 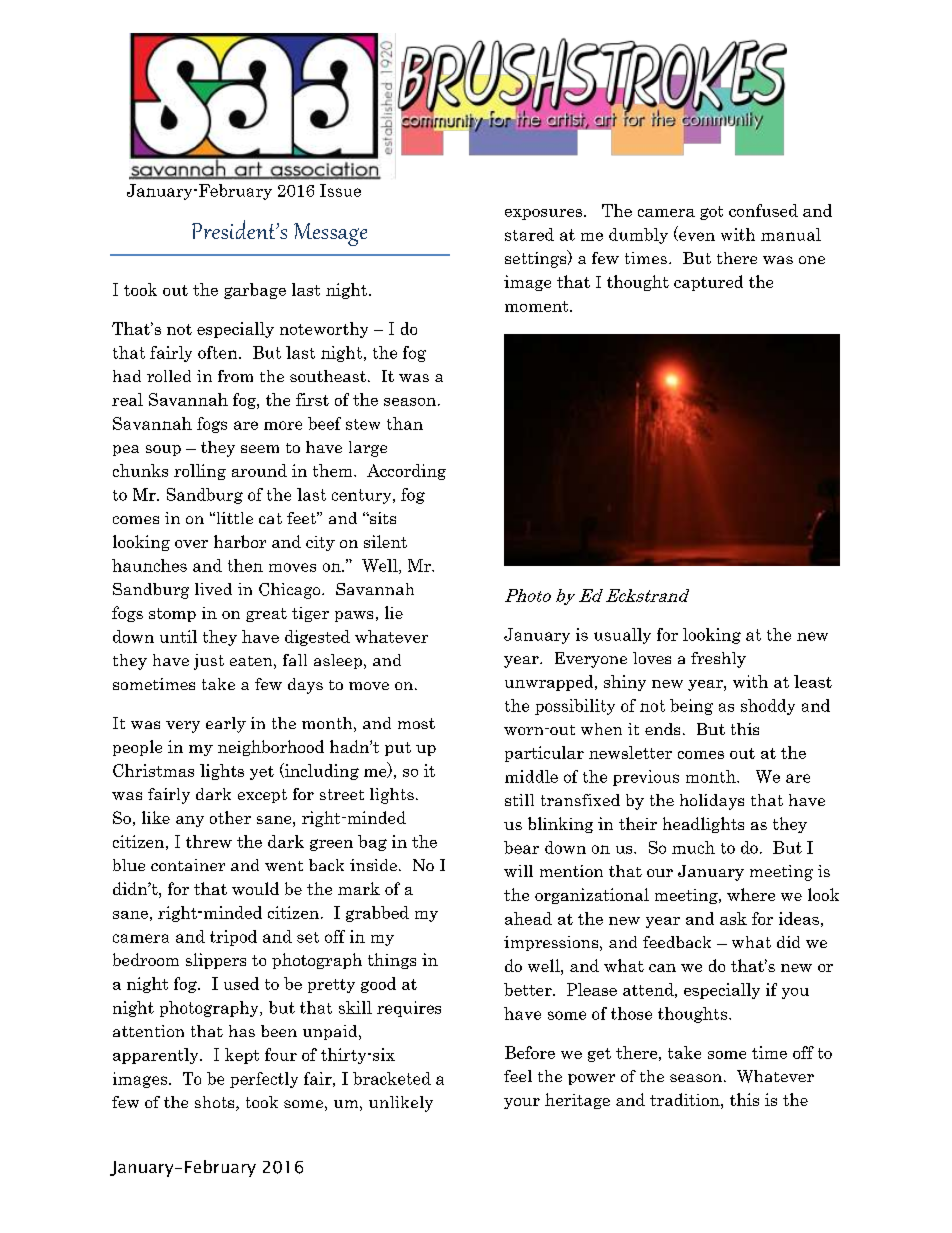 What do you see at coordinates (235, 376) in the screenshot?
I see `from` at bounding box center [235, 376].
